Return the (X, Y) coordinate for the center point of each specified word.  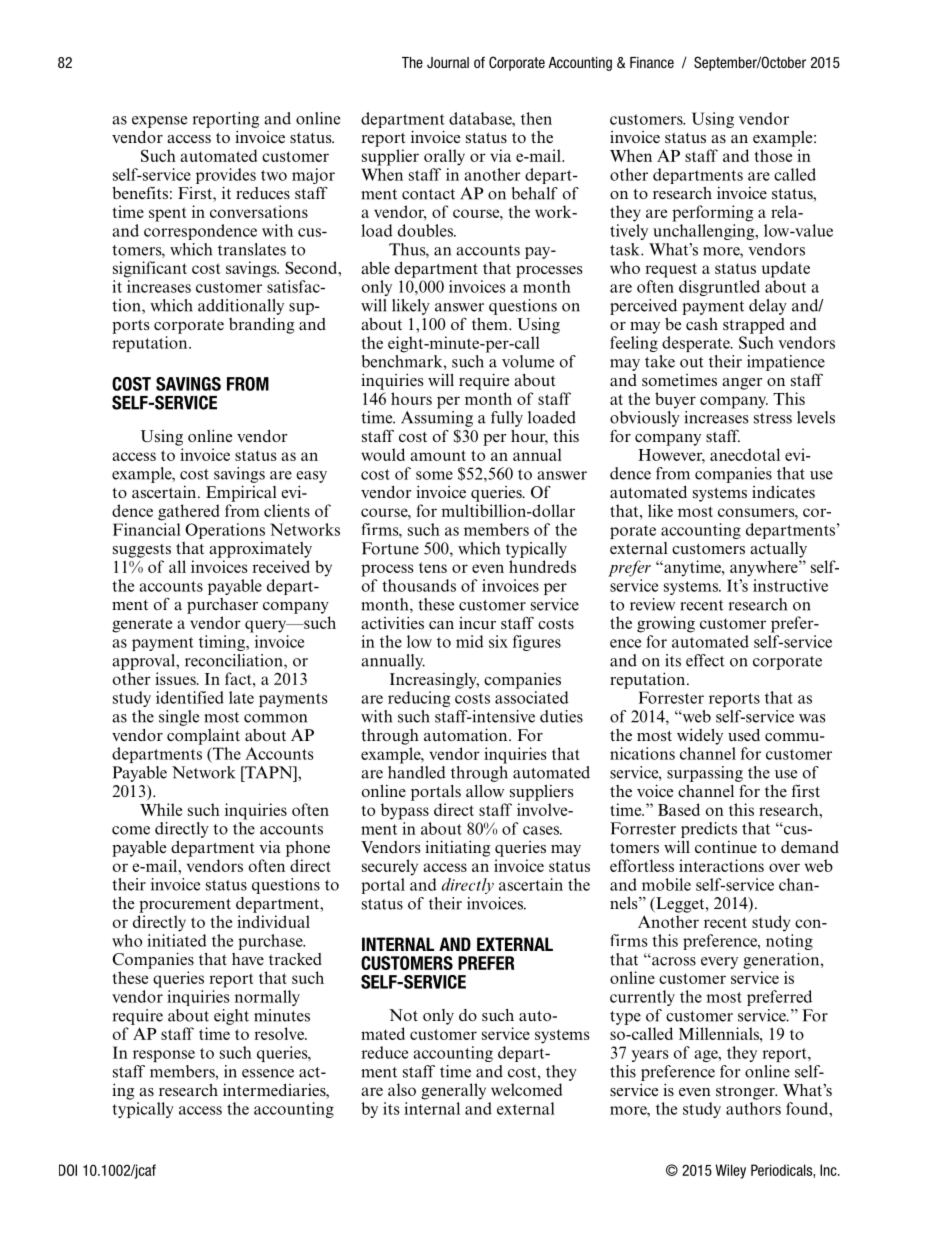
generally (453, 1091)
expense (159, 122)
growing (666, 624)
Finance (652, 62)
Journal (448, 62)
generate (142, 625)
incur (477, 623)
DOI (68, 1170)
